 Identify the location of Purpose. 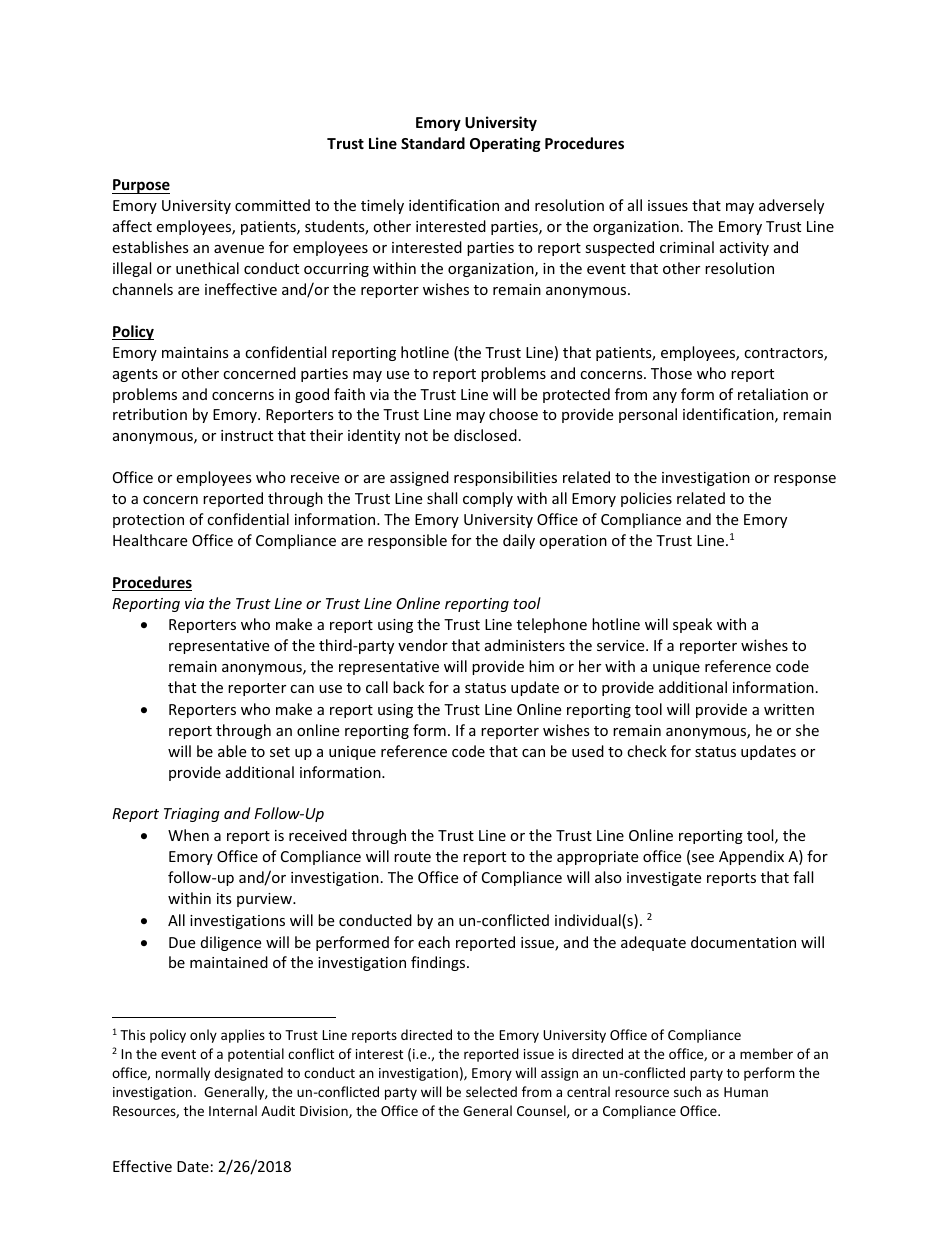
(141, 186).
